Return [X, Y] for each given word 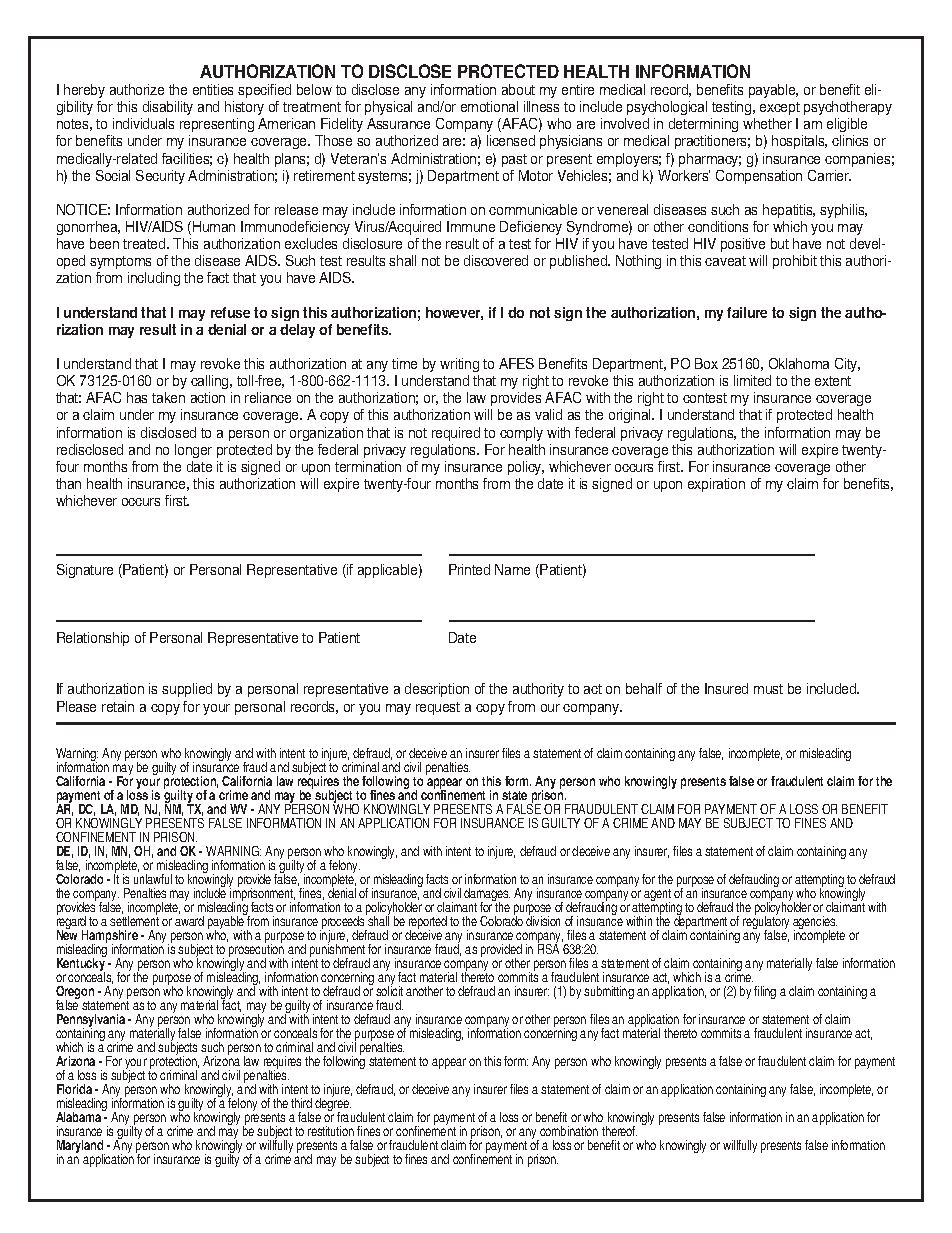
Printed [469, 569]
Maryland [81, 1148]
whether [767, 123]
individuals [143, 123]
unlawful [153, 879]
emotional [489, 106]
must [768, 689]
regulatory [766, 923]
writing [459, 365]
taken [168, 397]
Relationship [93, 639]
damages [487, 896]
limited [752, 380]
